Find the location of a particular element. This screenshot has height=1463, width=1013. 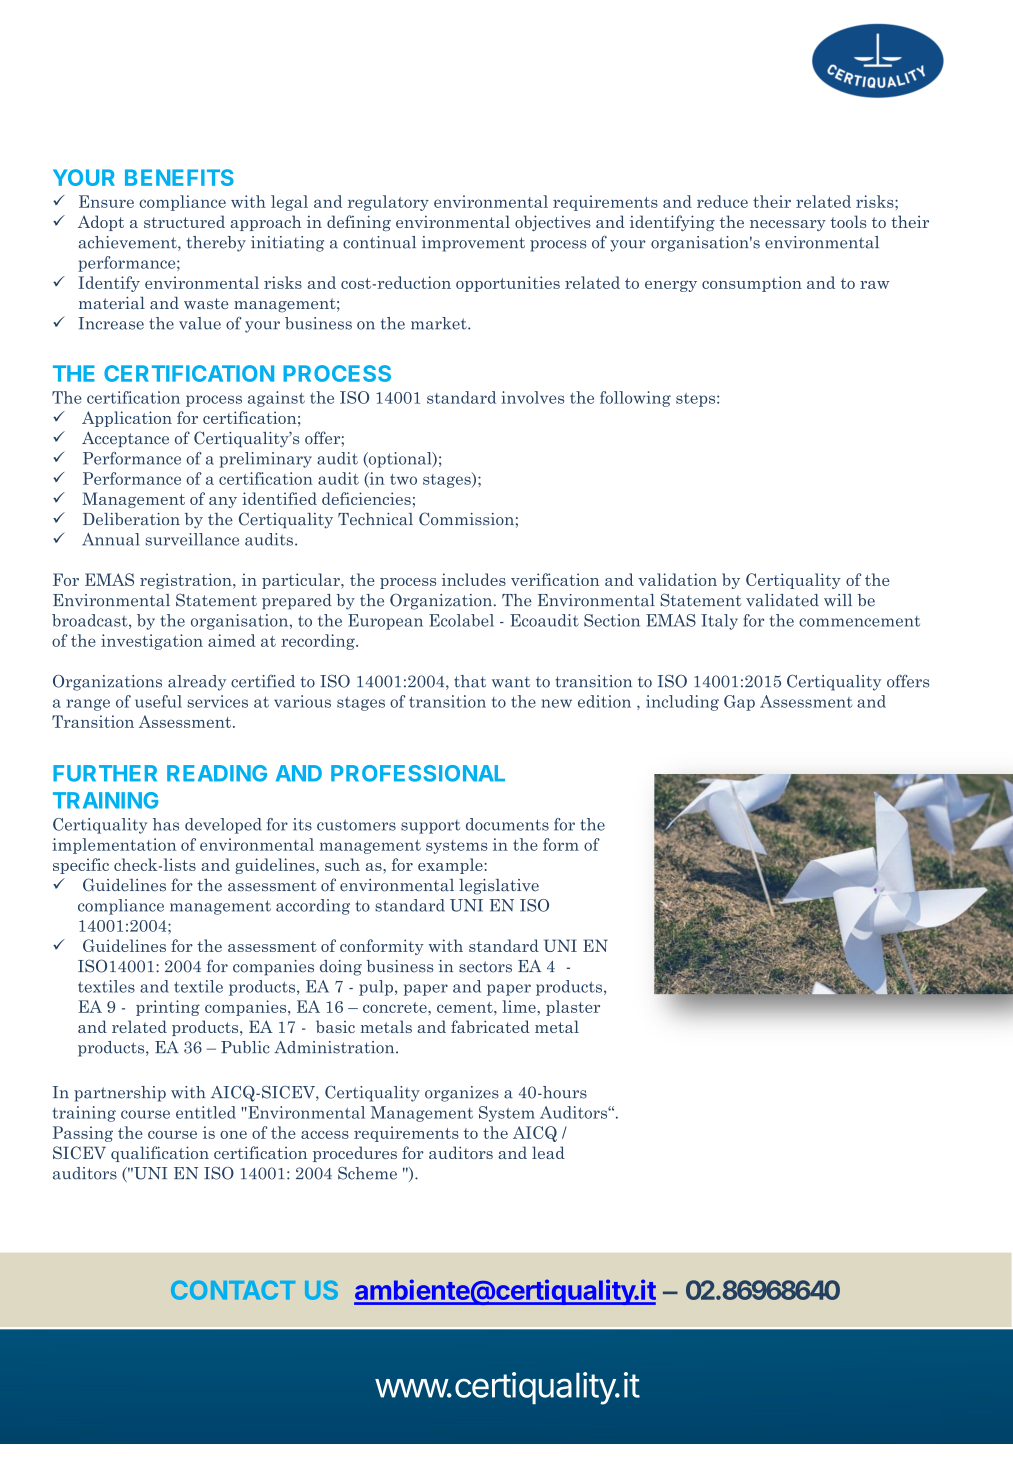

involves is located at coordinates (532, 397).
